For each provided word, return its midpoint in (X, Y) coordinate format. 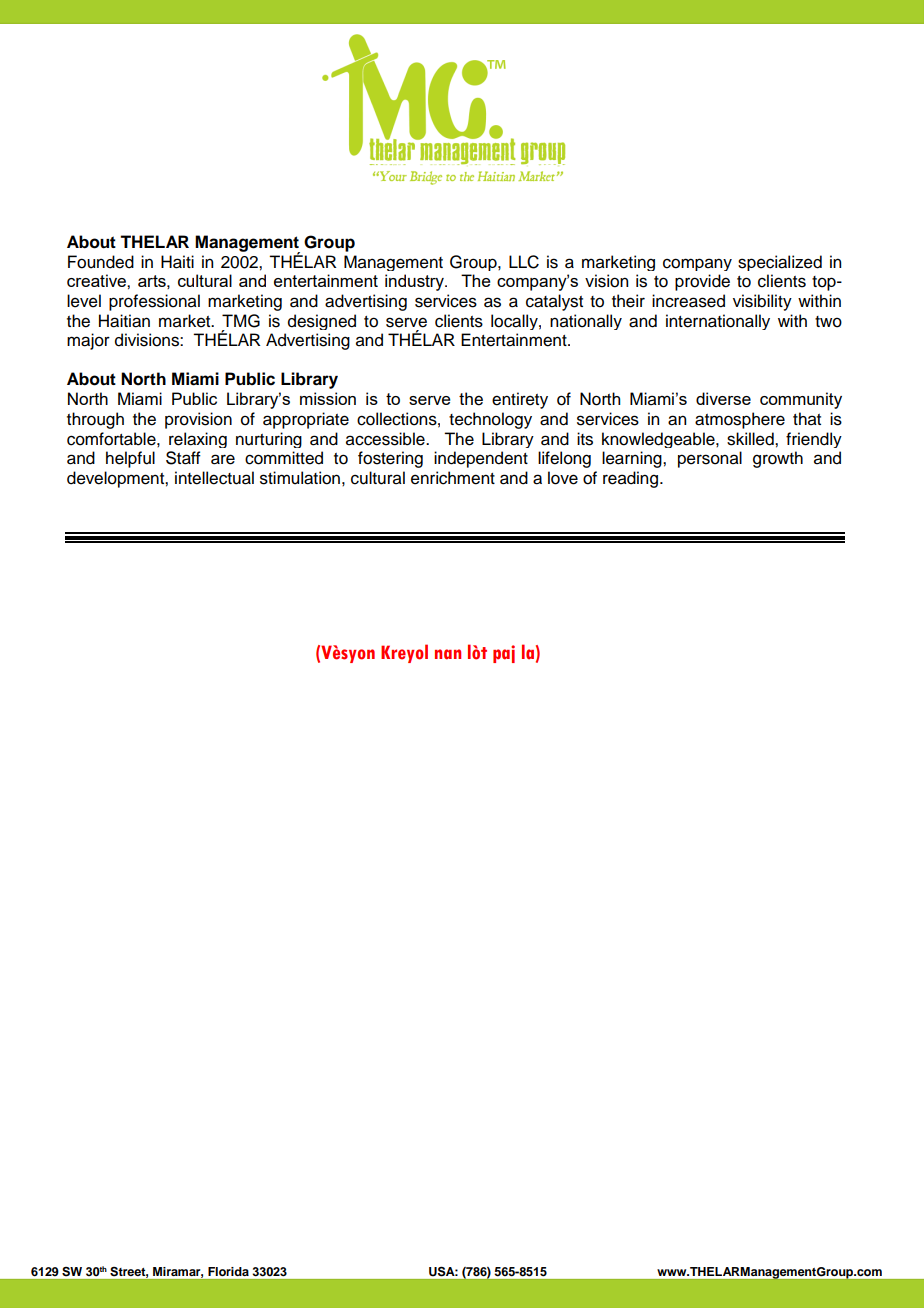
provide (702, 282)
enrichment (453, 478)
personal (710, 459)
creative (97, 280)
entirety (520, 400)
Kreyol (404, 653)
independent (481, 459)
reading (632, 479)
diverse (723, 398)
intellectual (214, 478)
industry (415, 282)
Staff (183, 458)
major (88, 341)
